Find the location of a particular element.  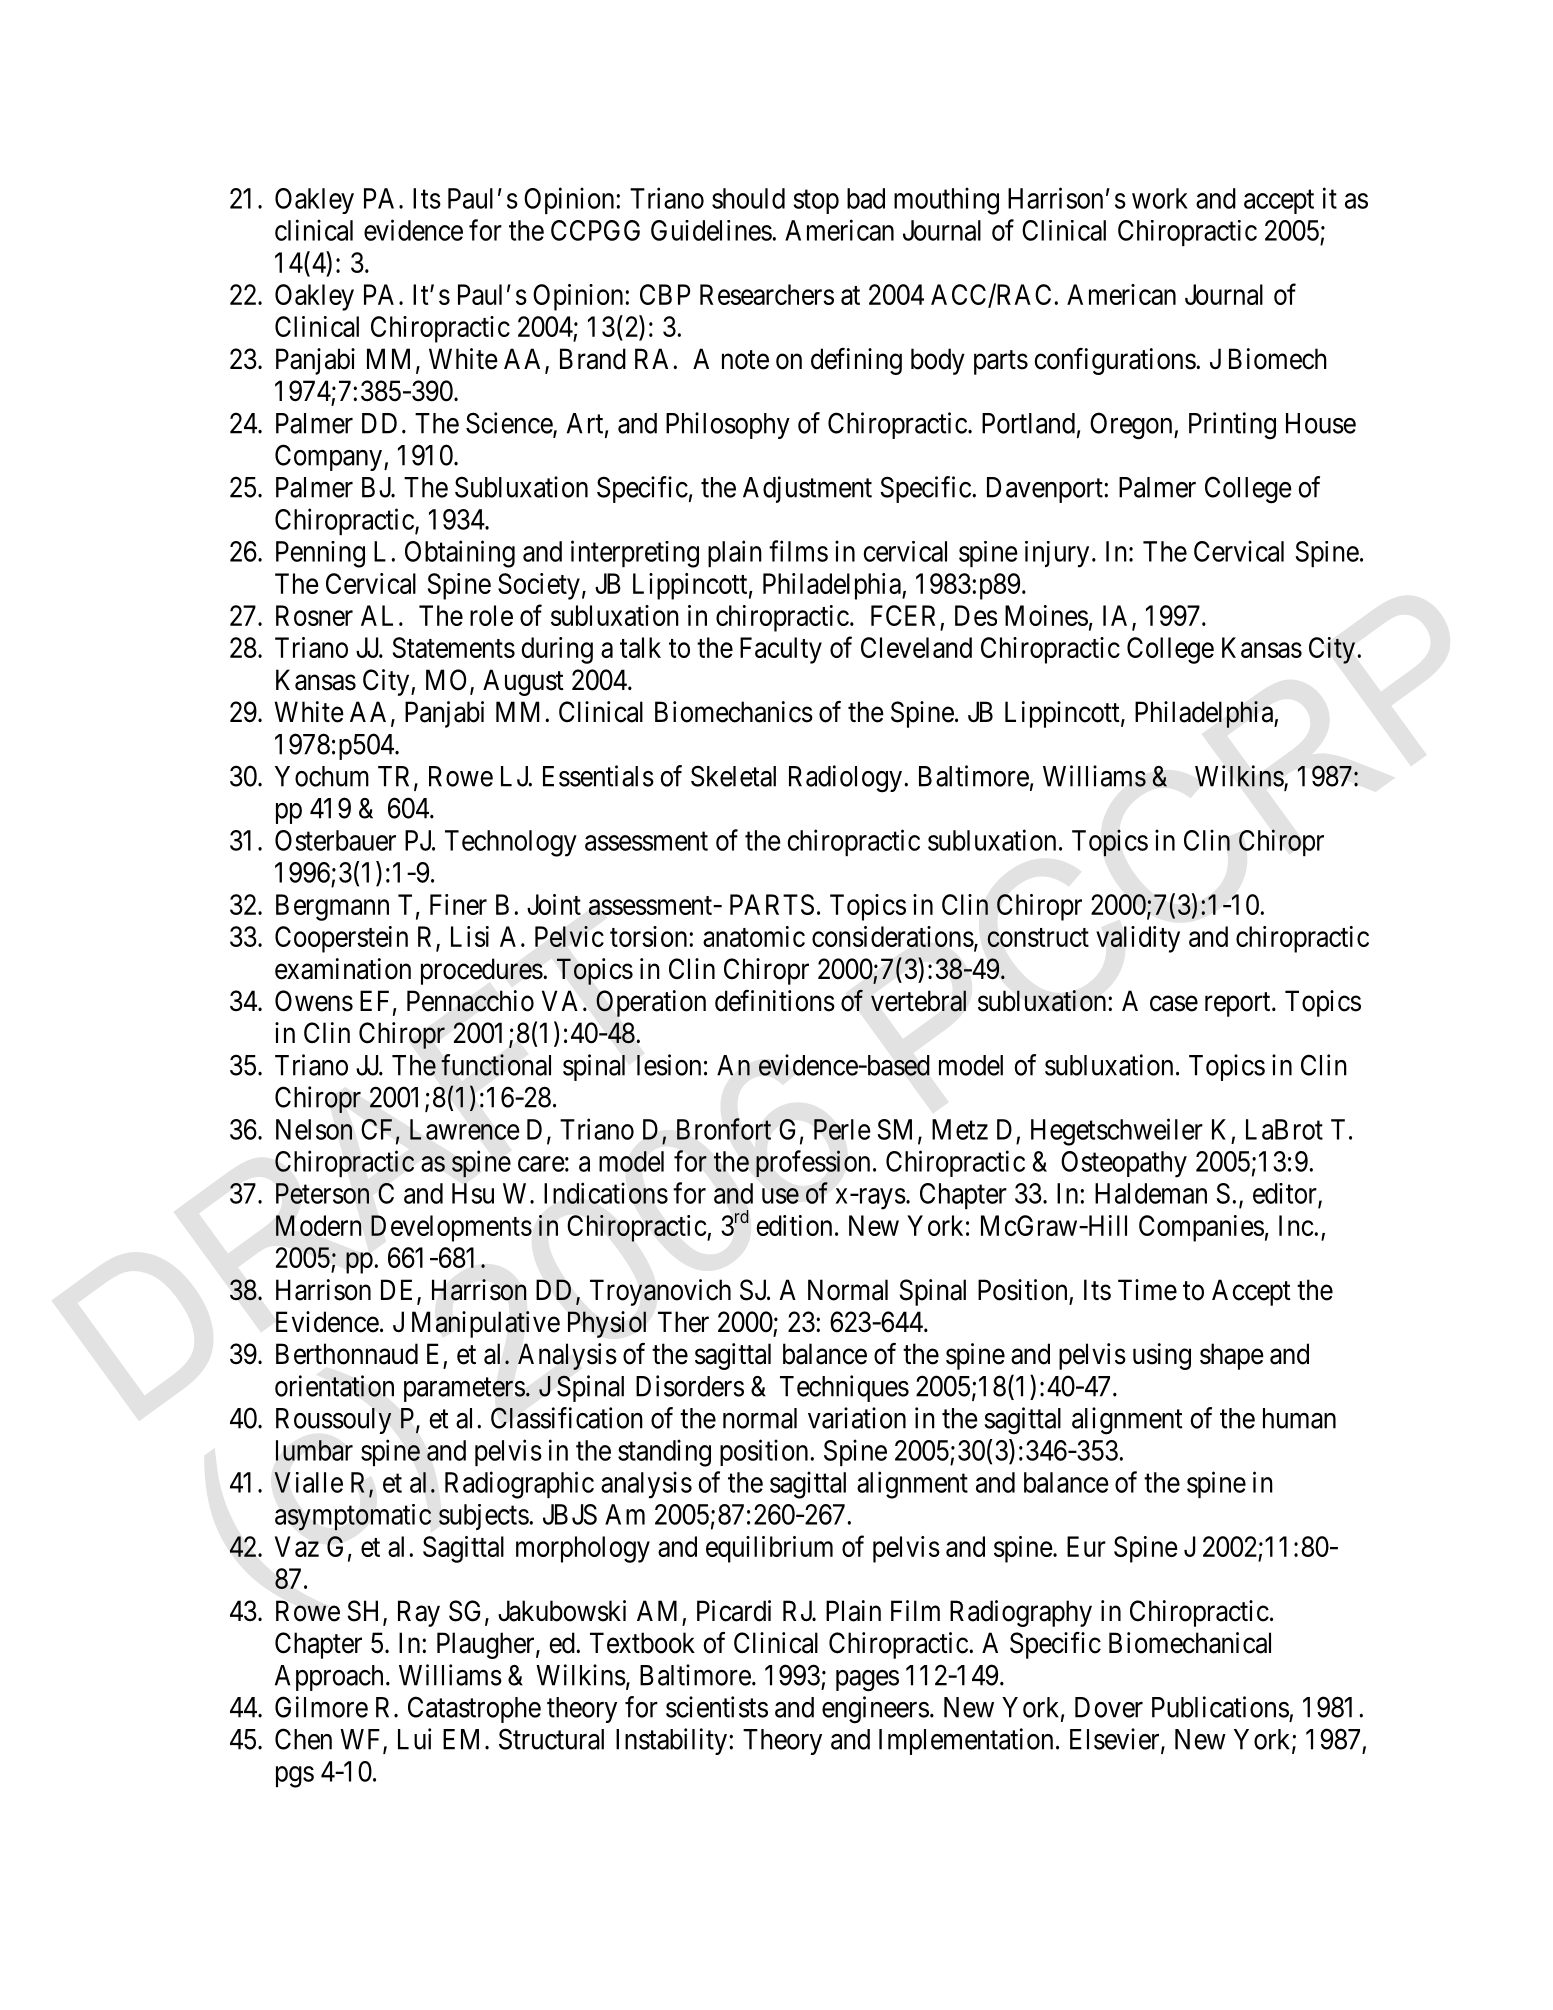

Statements is located at coordinates (454, 647).
